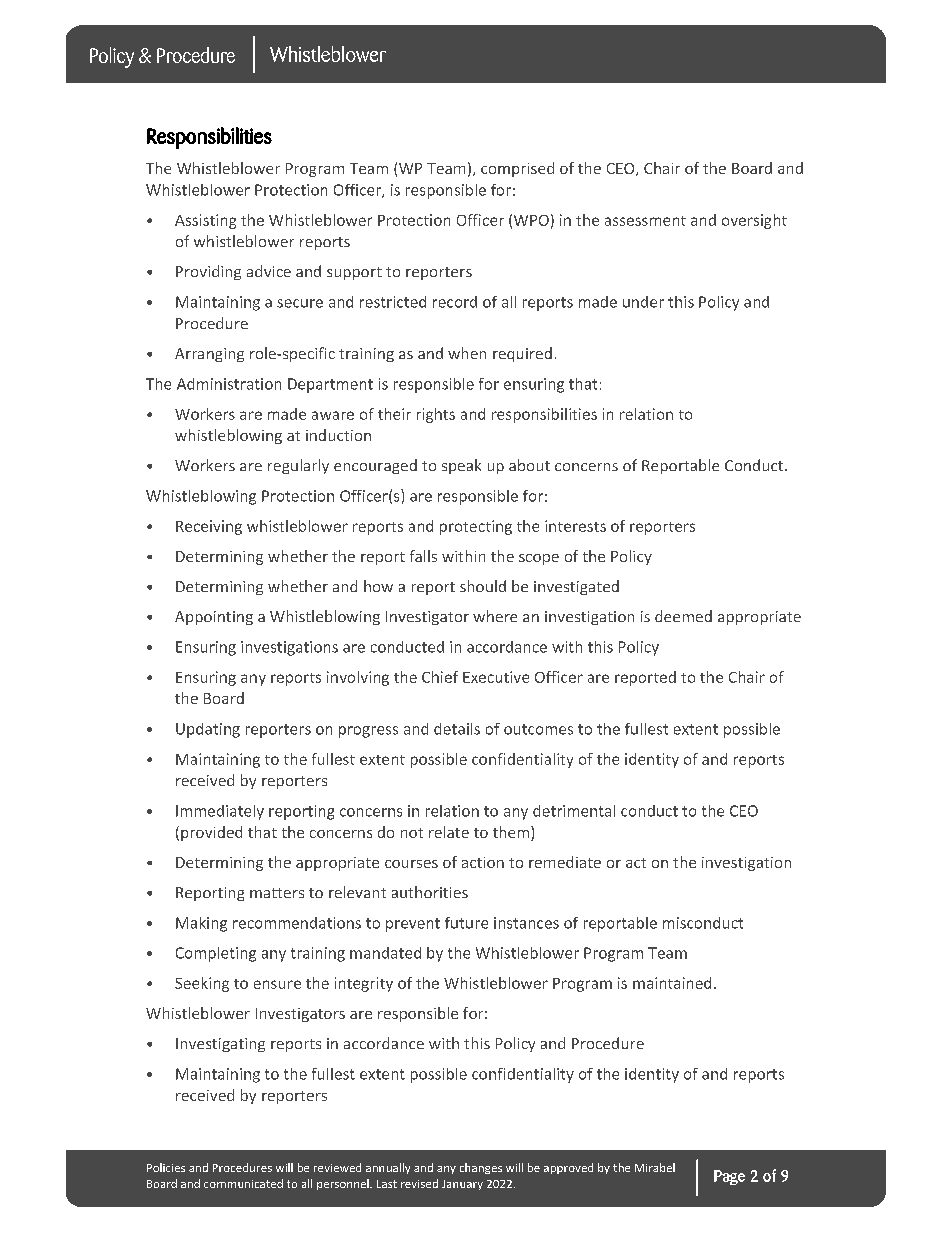 This screenshot has width=952, height=1233. What do you see at coordinates (568, 1168) in the screenshot?
I see `approved` at bounding box center [568, 1168].
